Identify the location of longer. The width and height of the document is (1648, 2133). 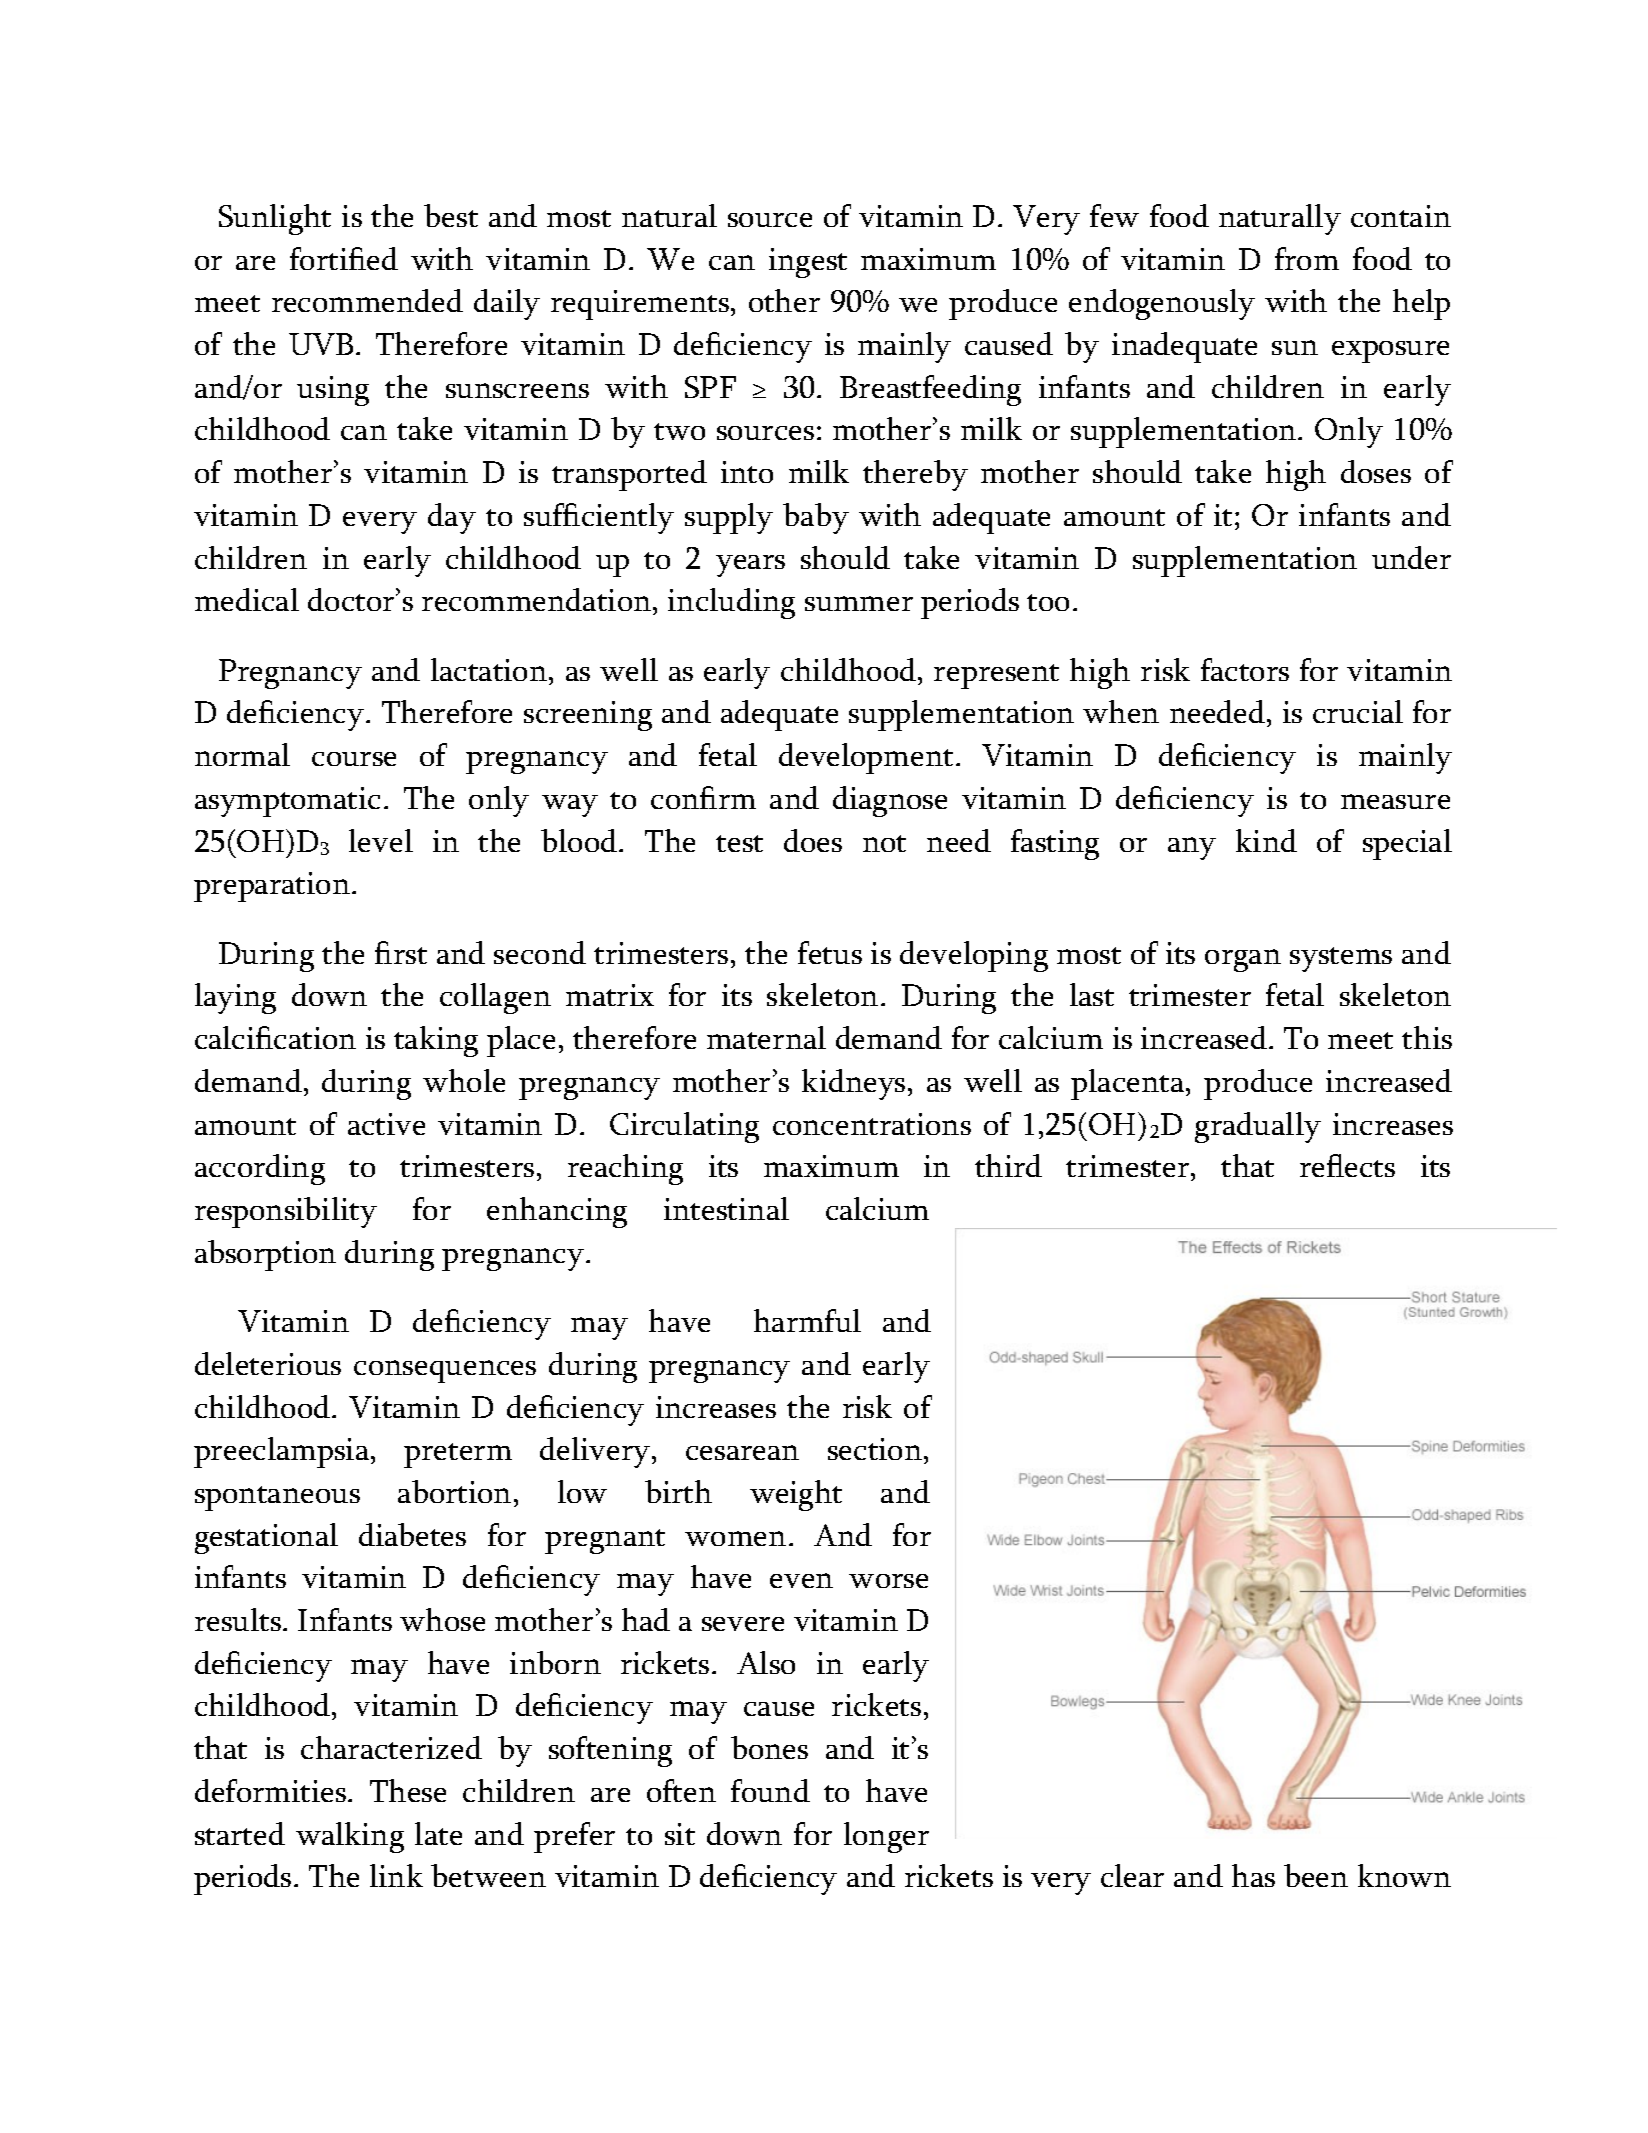
(886, 1837).
